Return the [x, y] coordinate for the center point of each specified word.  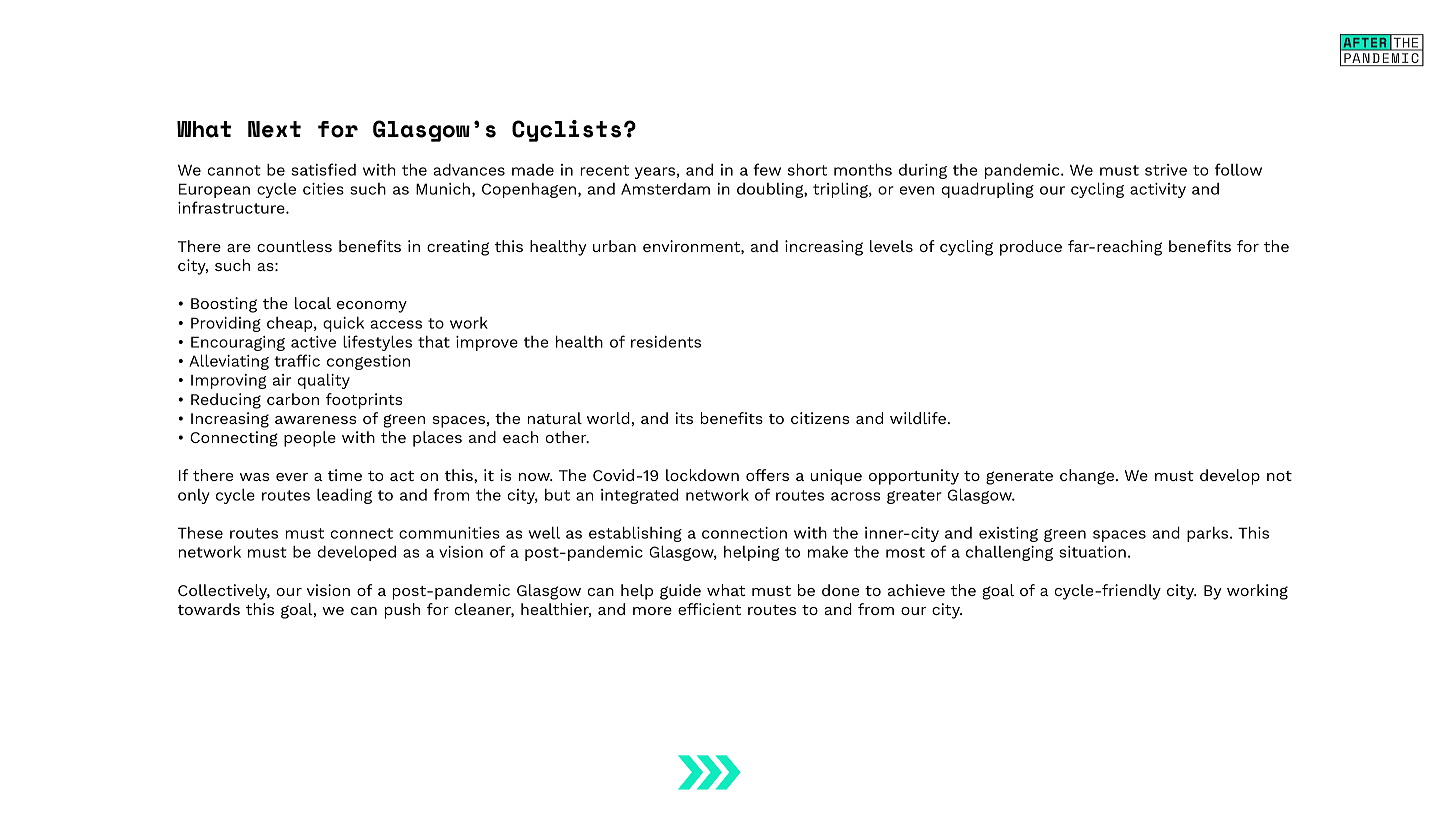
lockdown [702, 475]
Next [274, 129]
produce [1031, 248]
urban [614, 246]
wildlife [918, 418]
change [1088, 477]
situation [1092, 552]
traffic [297, 360]
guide [680, 592]
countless [294, 246]
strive [1166, 170]
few [767, 169]
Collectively [224, 592]
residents [666, 342]
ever [292, 477]
